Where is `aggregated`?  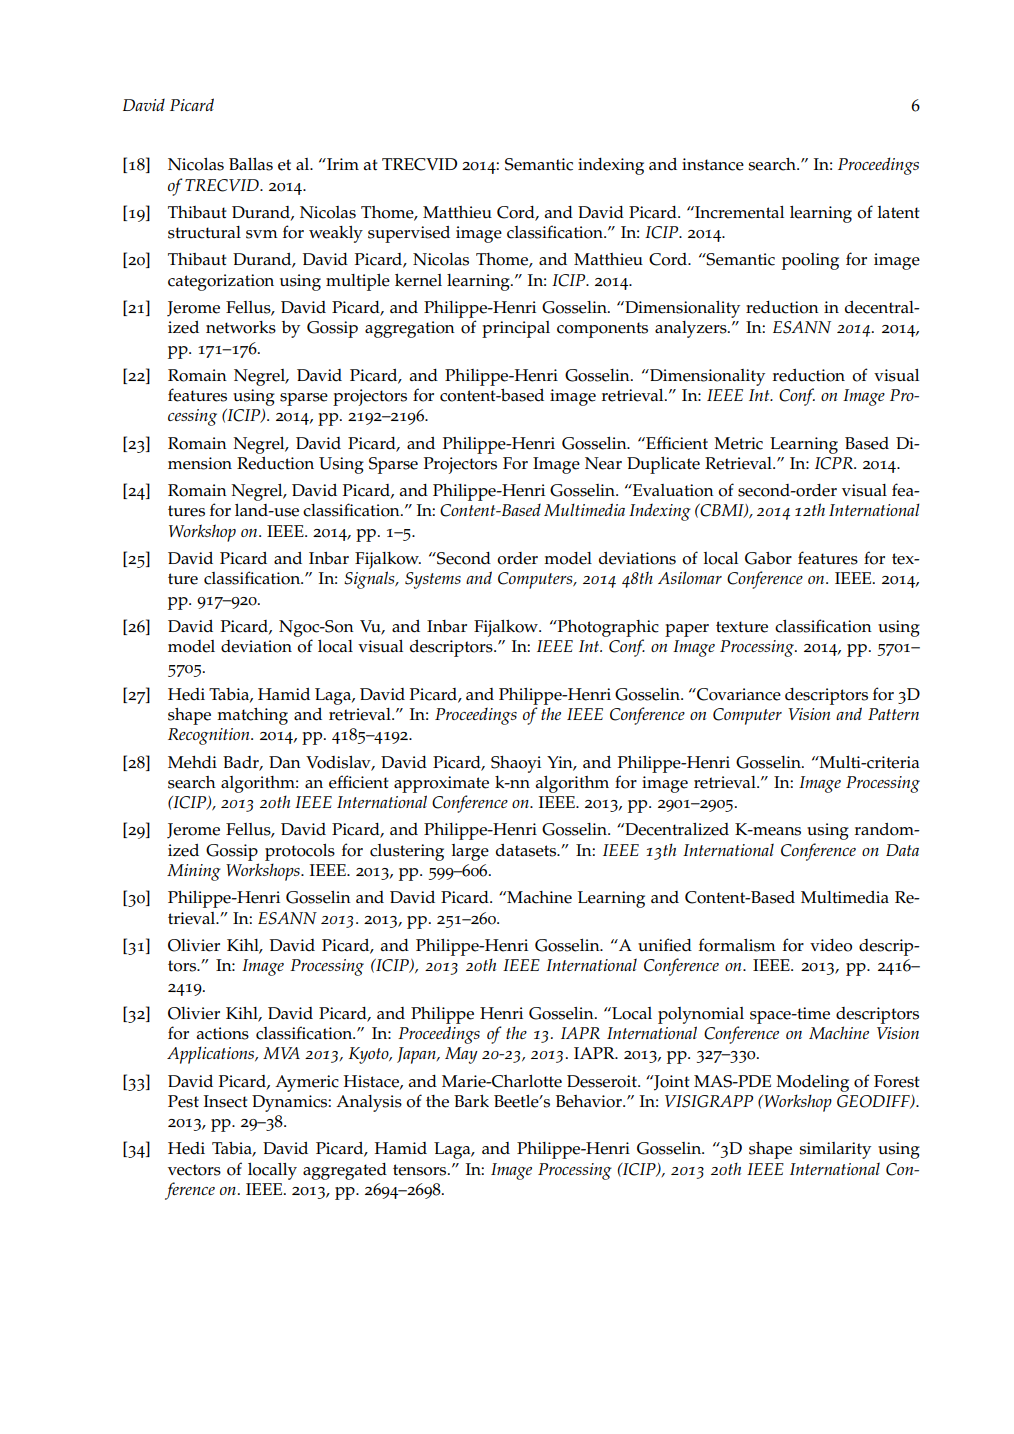 aggregated is located at coordinates (345, 1171).
